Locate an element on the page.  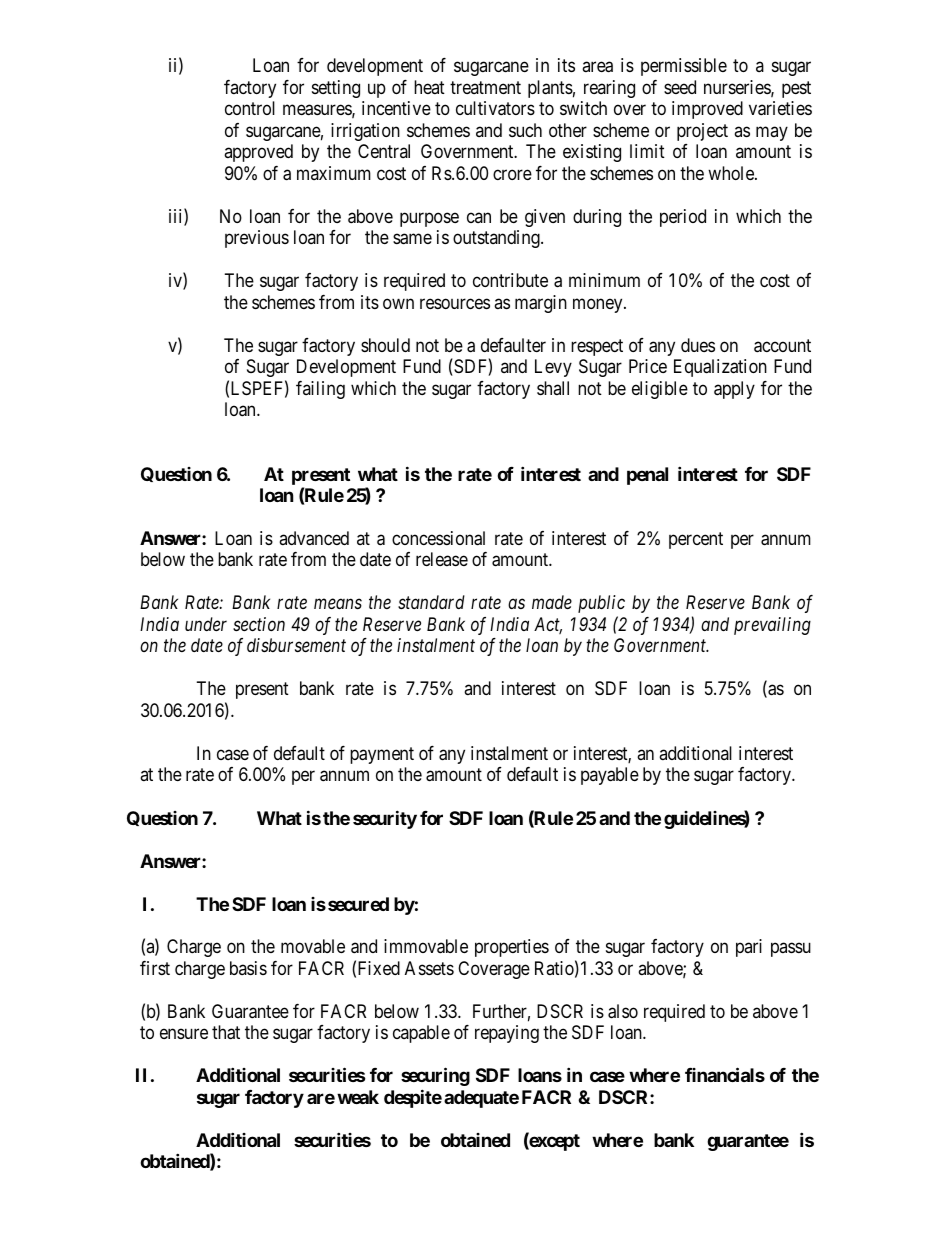
improved is located at coordinates (707, 110).
